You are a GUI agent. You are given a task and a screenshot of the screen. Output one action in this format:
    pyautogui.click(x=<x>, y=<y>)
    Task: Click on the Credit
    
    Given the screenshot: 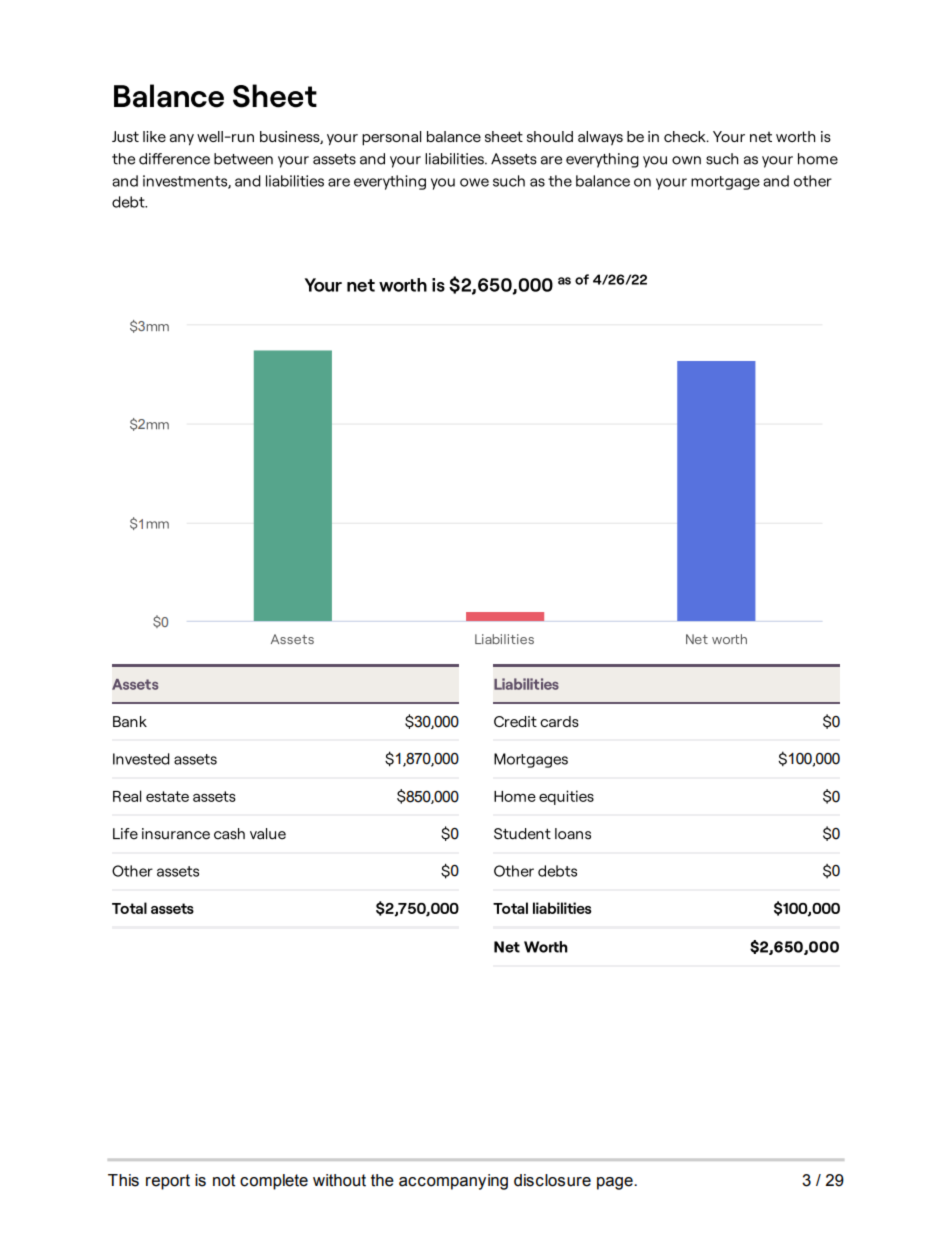 What is the action you would take?
    pyautogui.click(x=515, y=721)
